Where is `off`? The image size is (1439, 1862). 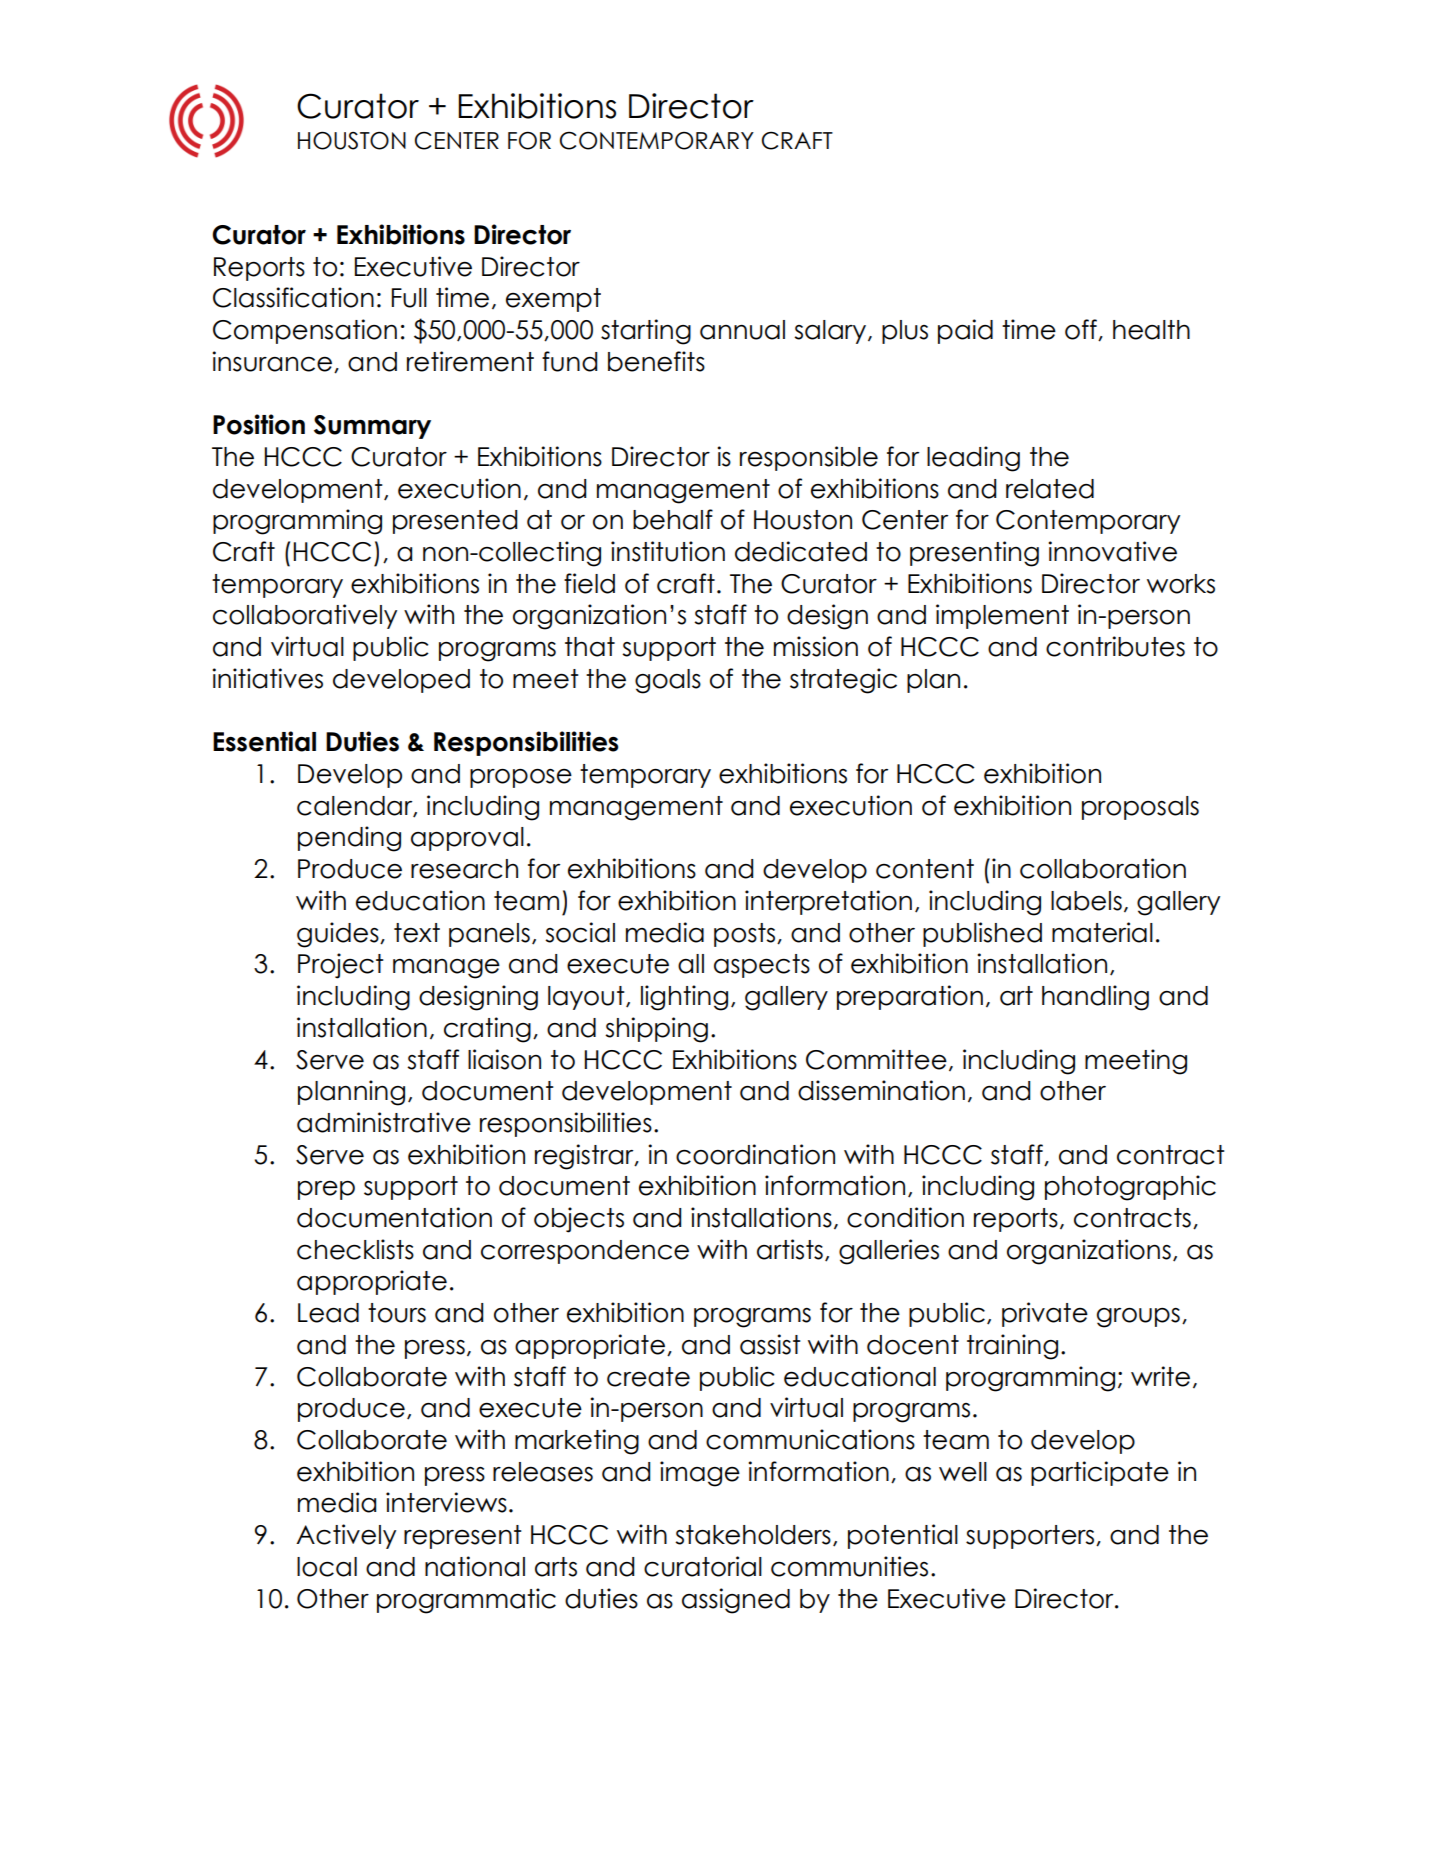 off is located at coordinates (1082, 330).
